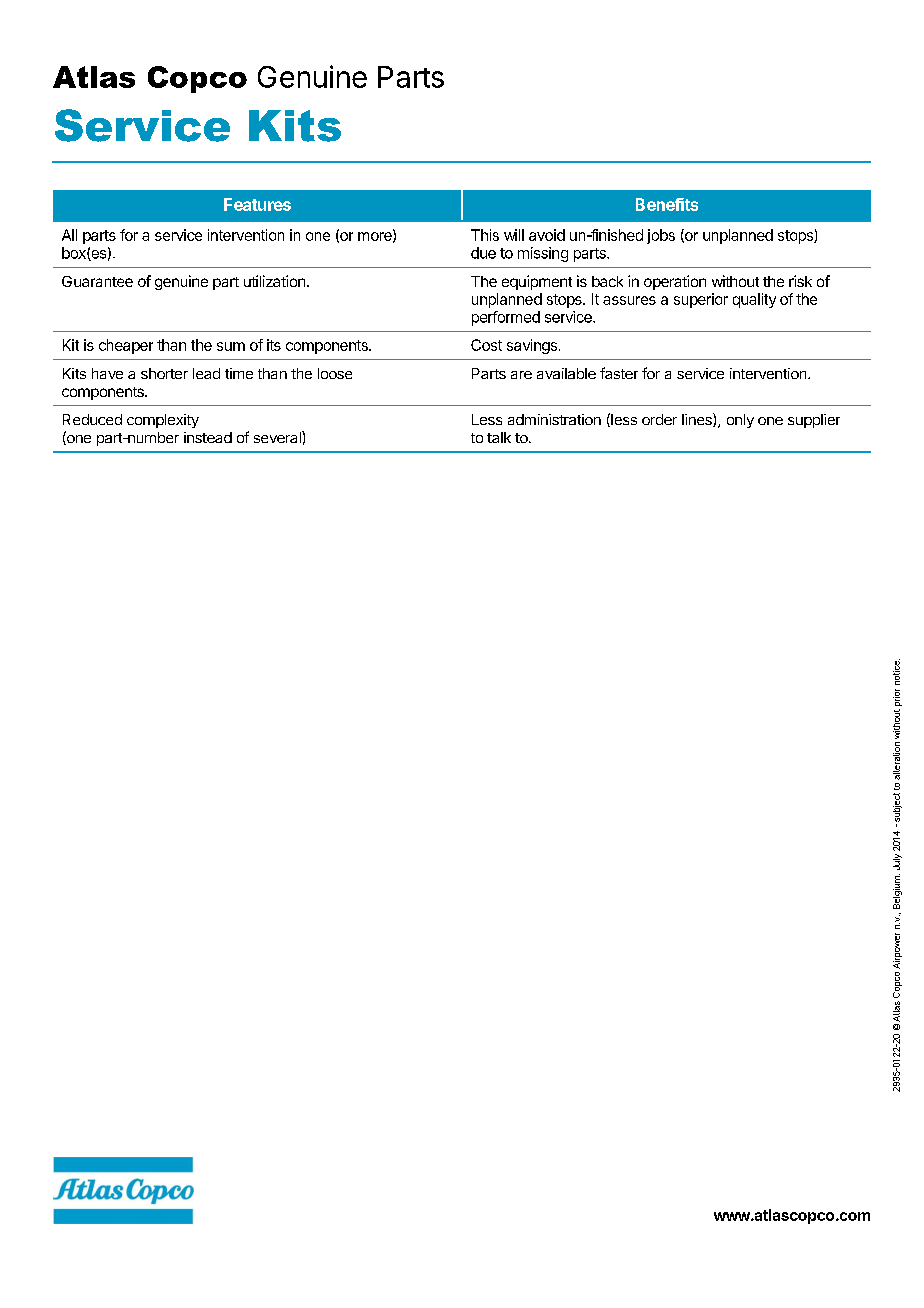 Image resolution: width=924 pixels, height=1308 pixels. Describe the element at coordinates (486, 345) in the image. I see `Cost` at that location.
